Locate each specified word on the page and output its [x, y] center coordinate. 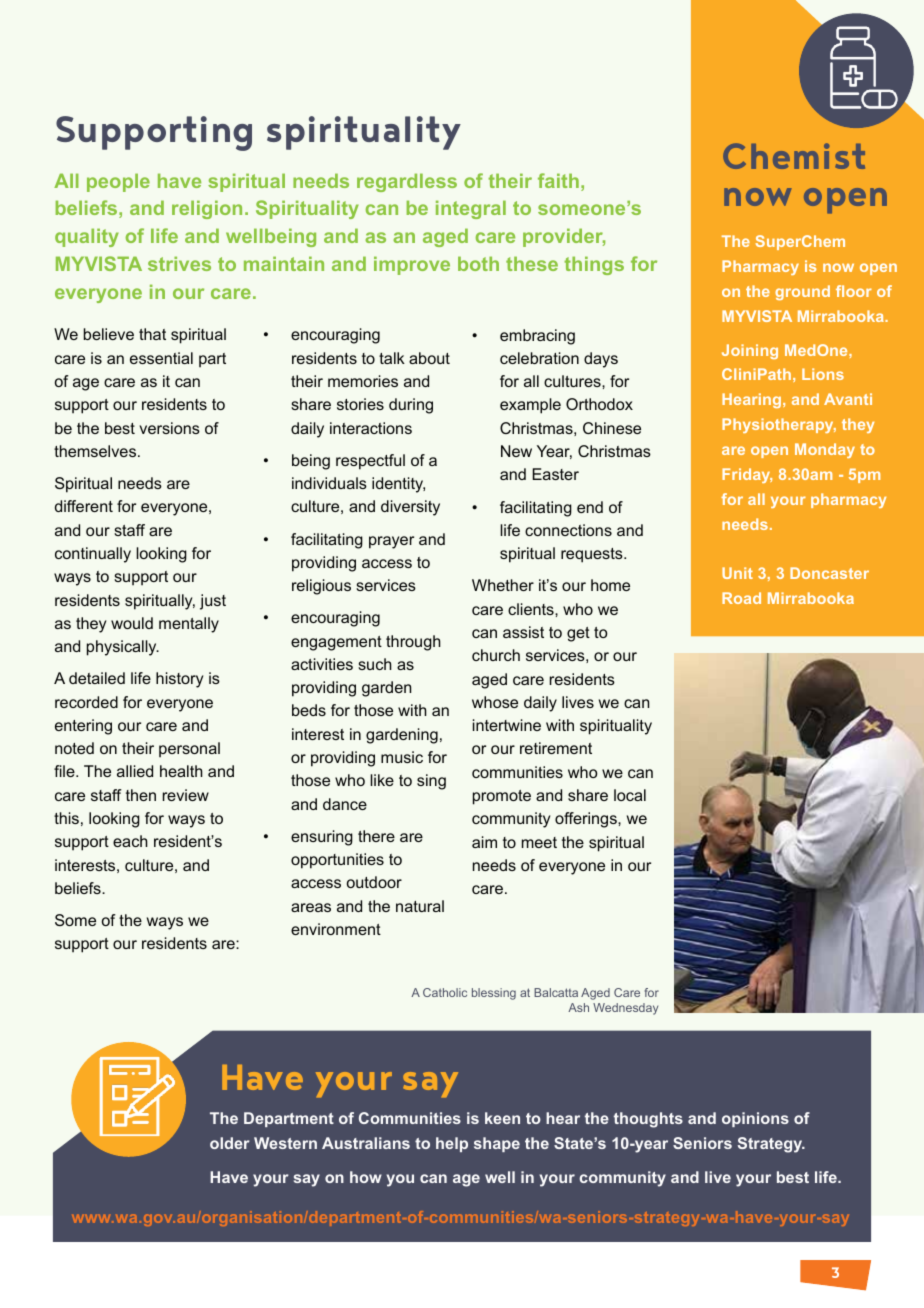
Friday [747, 475]
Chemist [794, 156]
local [630, 795]
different [84, 506]
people [118, 182]
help [452, 1144]
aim [484, 842]
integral [471, 209]
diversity [410, 508]
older [230, 1143]
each [130, 841]
